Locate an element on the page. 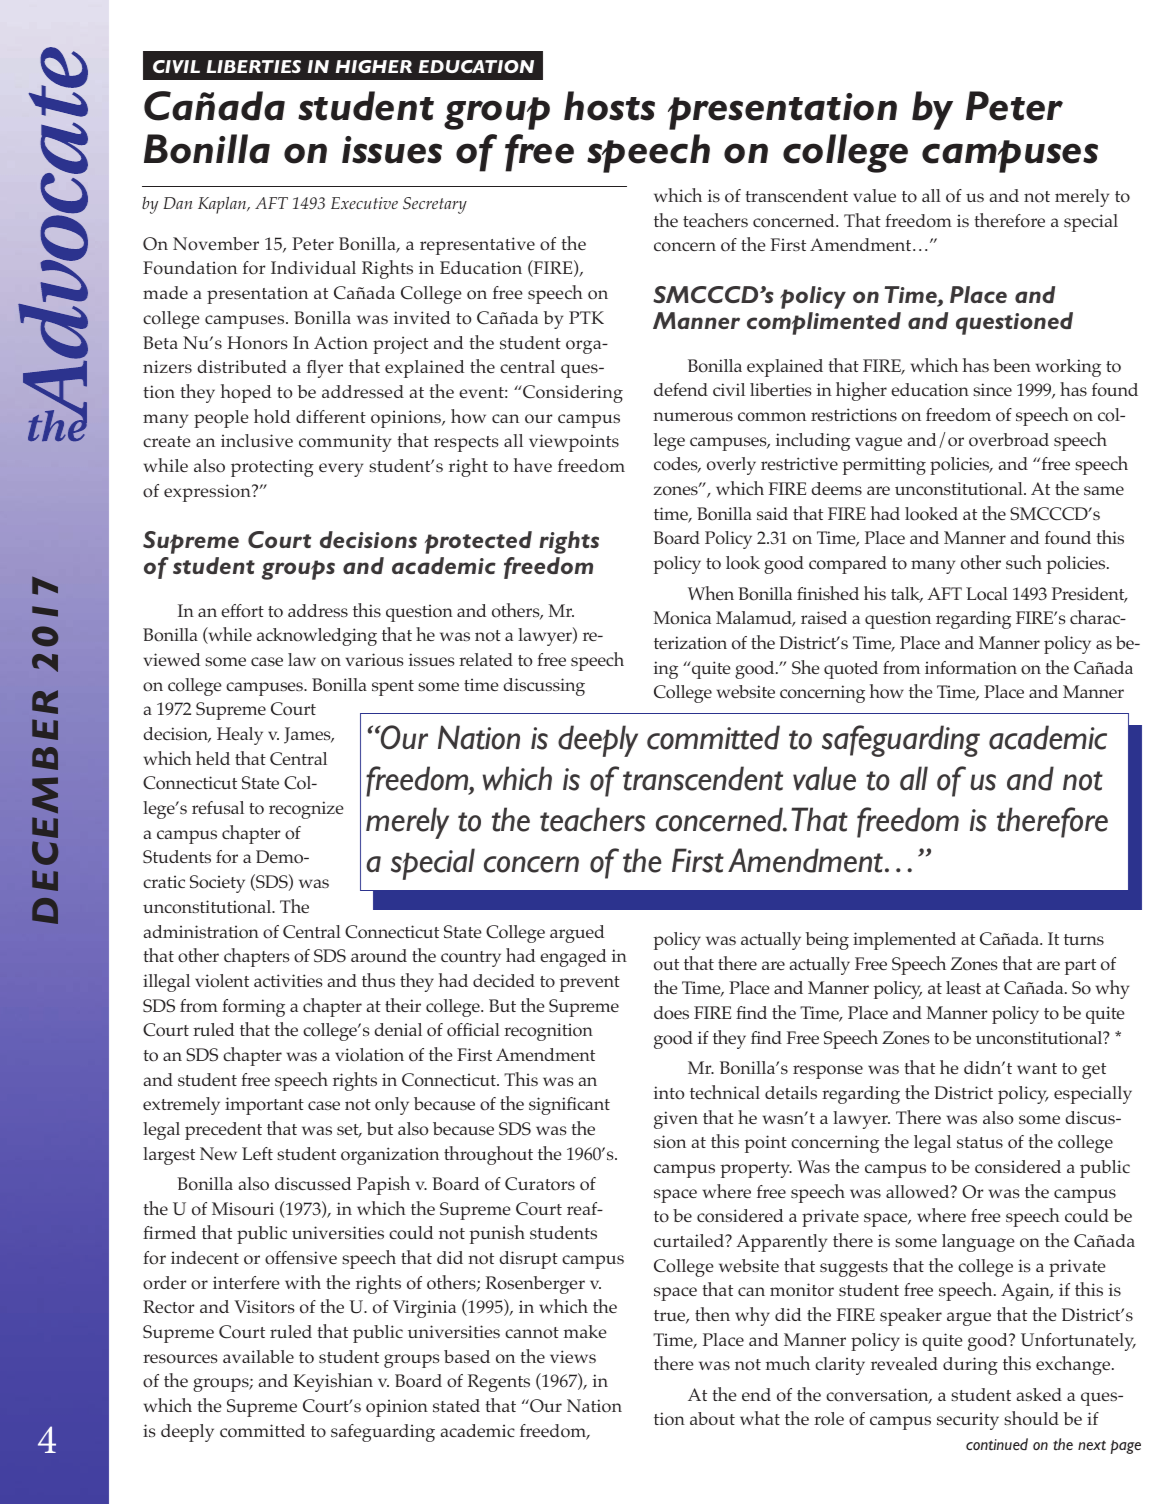  recognize is located at coordinates (306, 810).
